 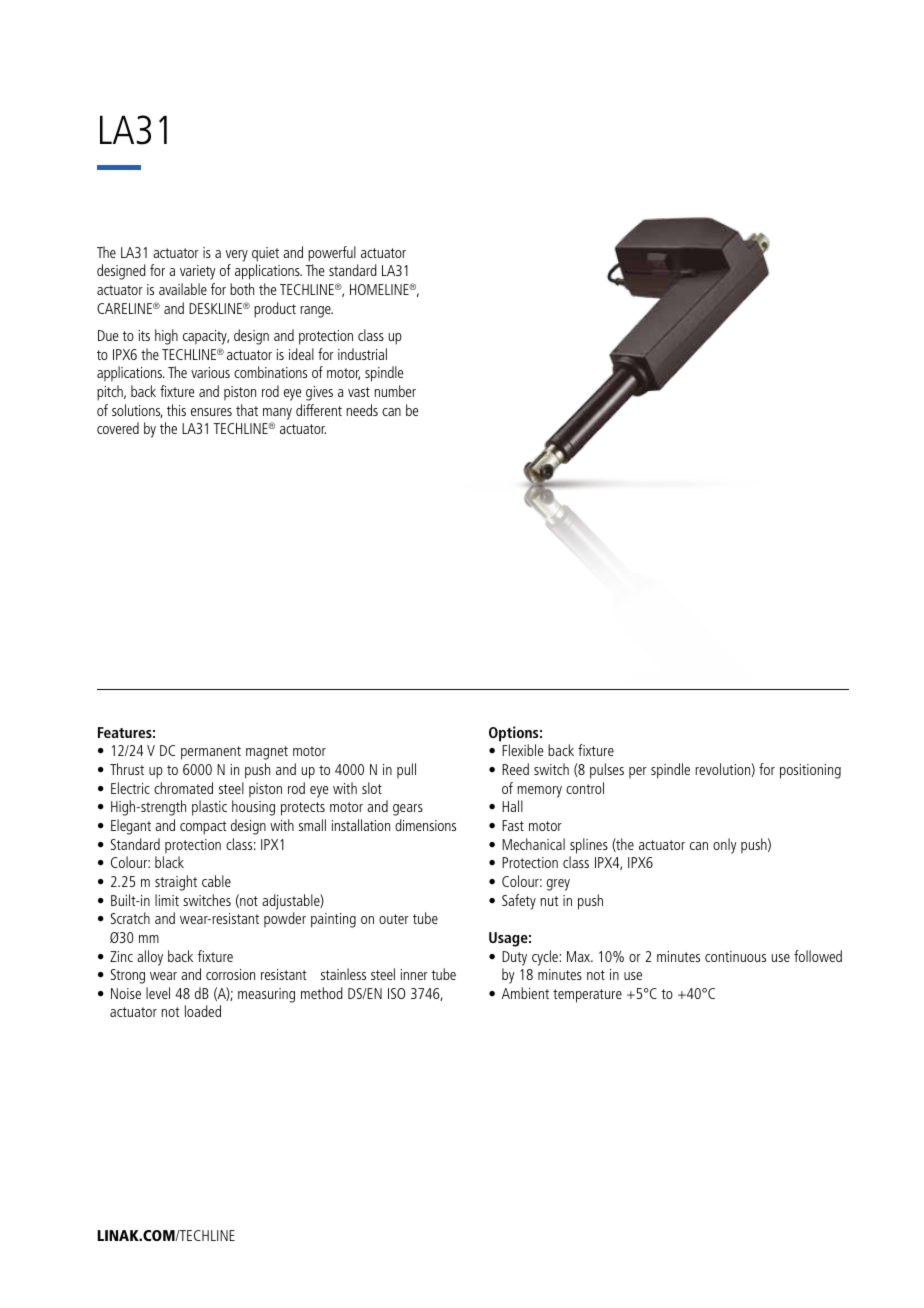 I want to click on positioning, so click(x=810, y=771).
